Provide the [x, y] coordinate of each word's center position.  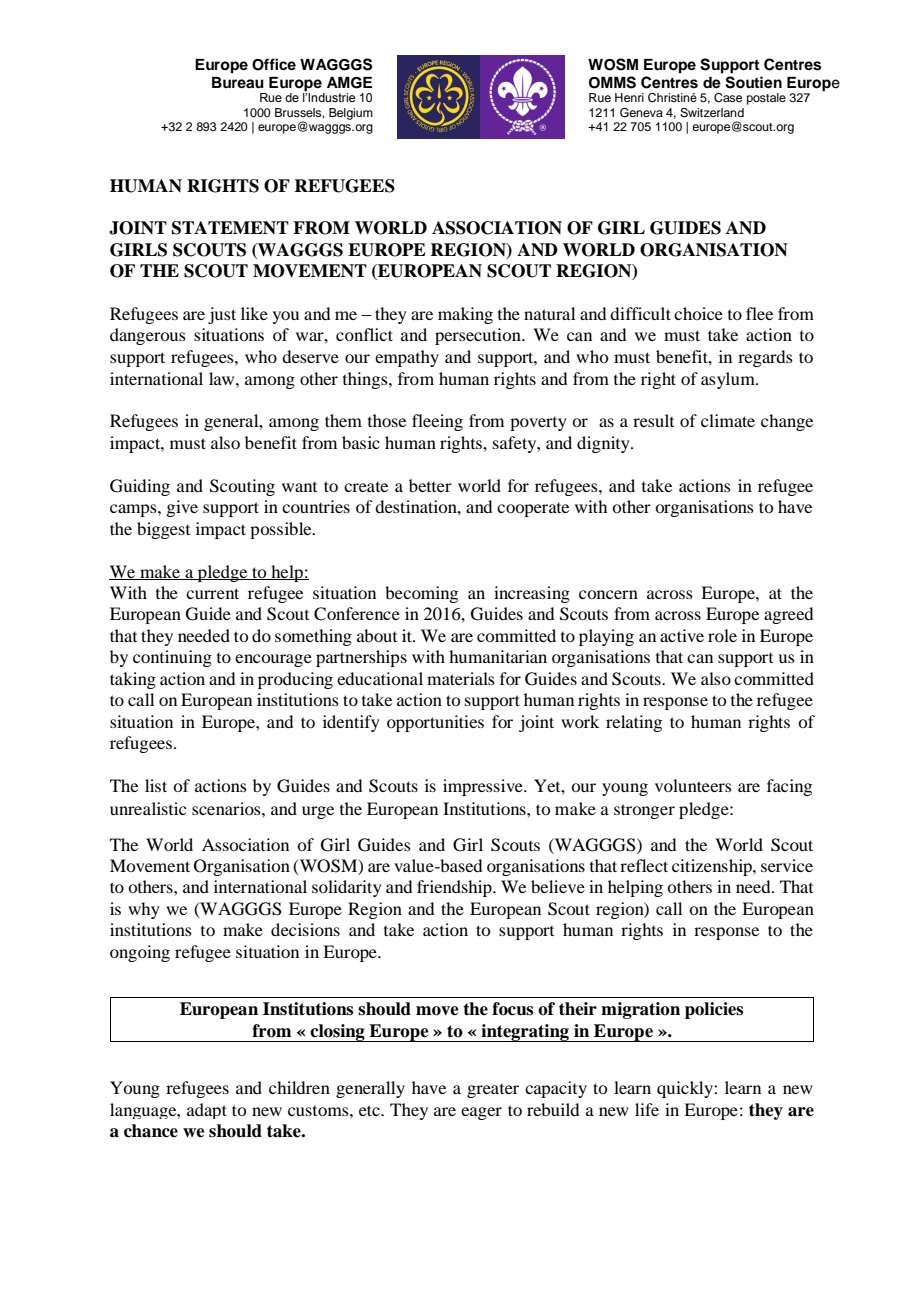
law [223, 378]
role [722, 635]
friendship [455, 888]
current [212, 593]
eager [481, 1113]
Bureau [238, 82]
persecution [479, 336]
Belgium [351, 114]
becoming [421, 594]
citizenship [713, 867]
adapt [207, 1111]
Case [728, 98]
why [144, 910]
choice [698, 313]
